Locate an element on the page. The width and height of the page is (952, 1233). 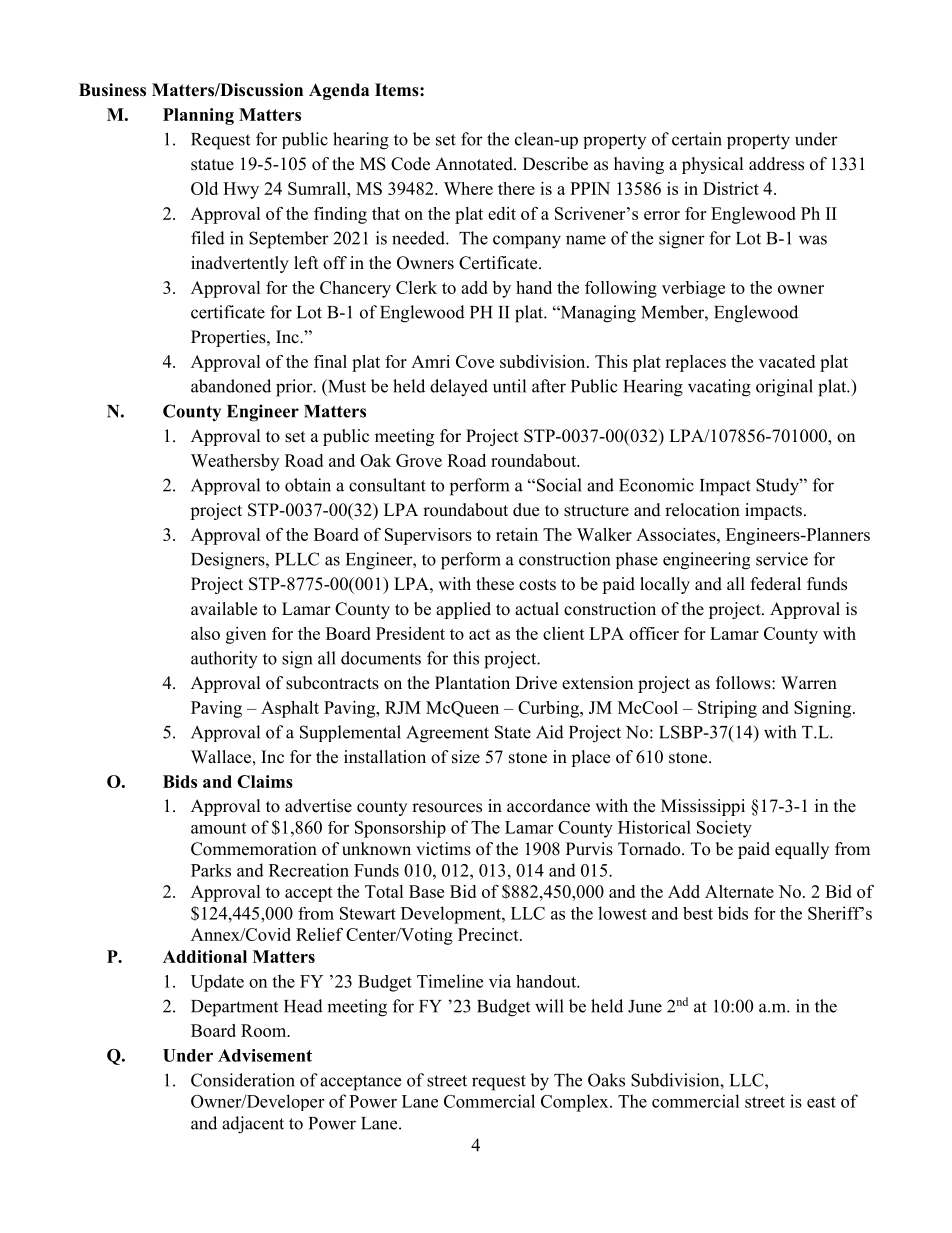
applied is located at coordinates (463, 610).
